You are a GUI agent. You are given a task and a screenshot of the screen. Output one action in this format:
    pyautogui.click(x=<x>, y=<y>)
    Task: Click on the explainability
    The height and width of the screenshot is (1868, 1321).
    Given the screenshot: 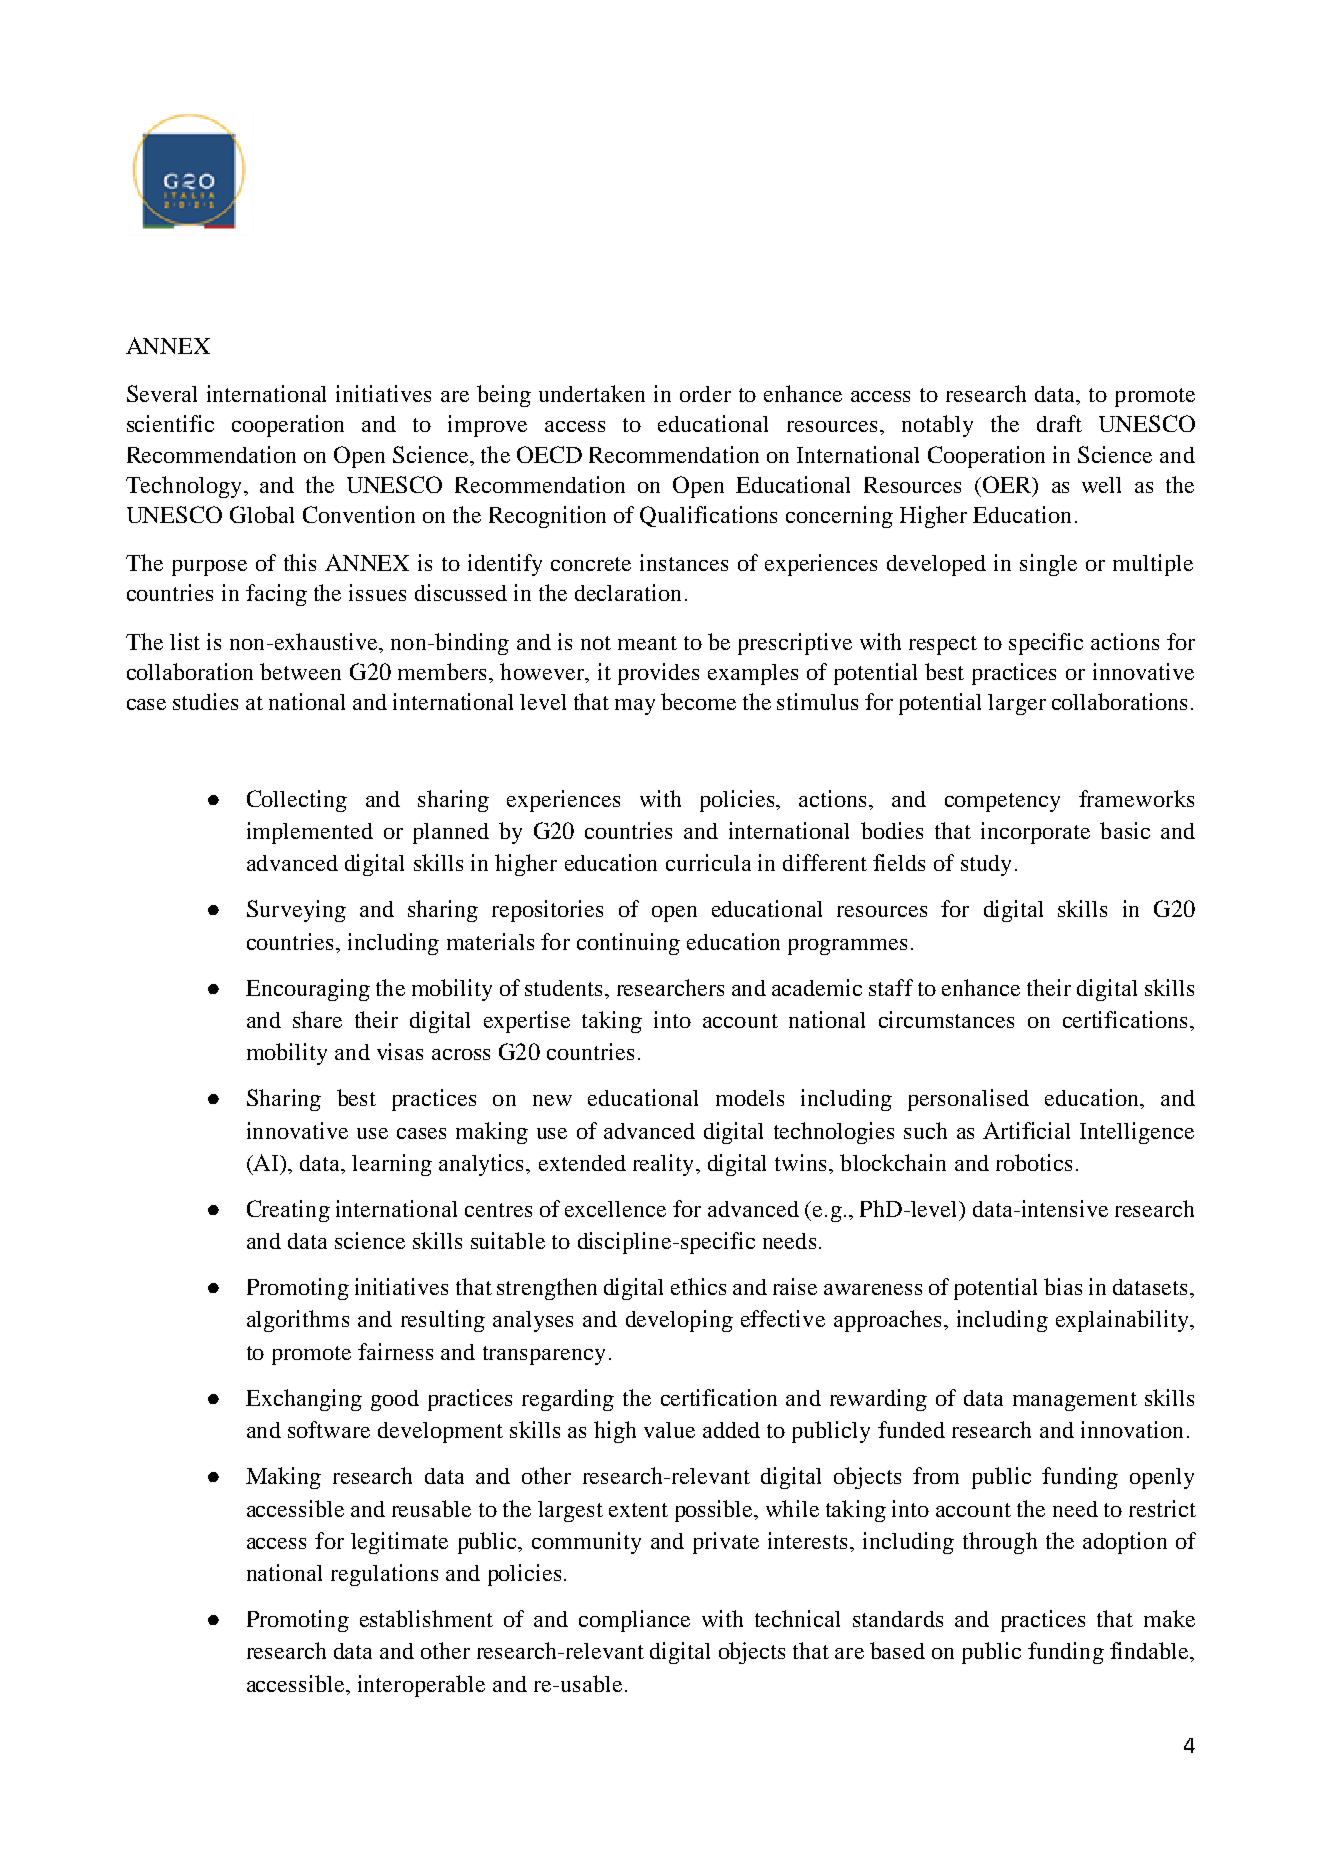 What is the action you would take?
    pyautogui.click(x=1123, y=1321)
